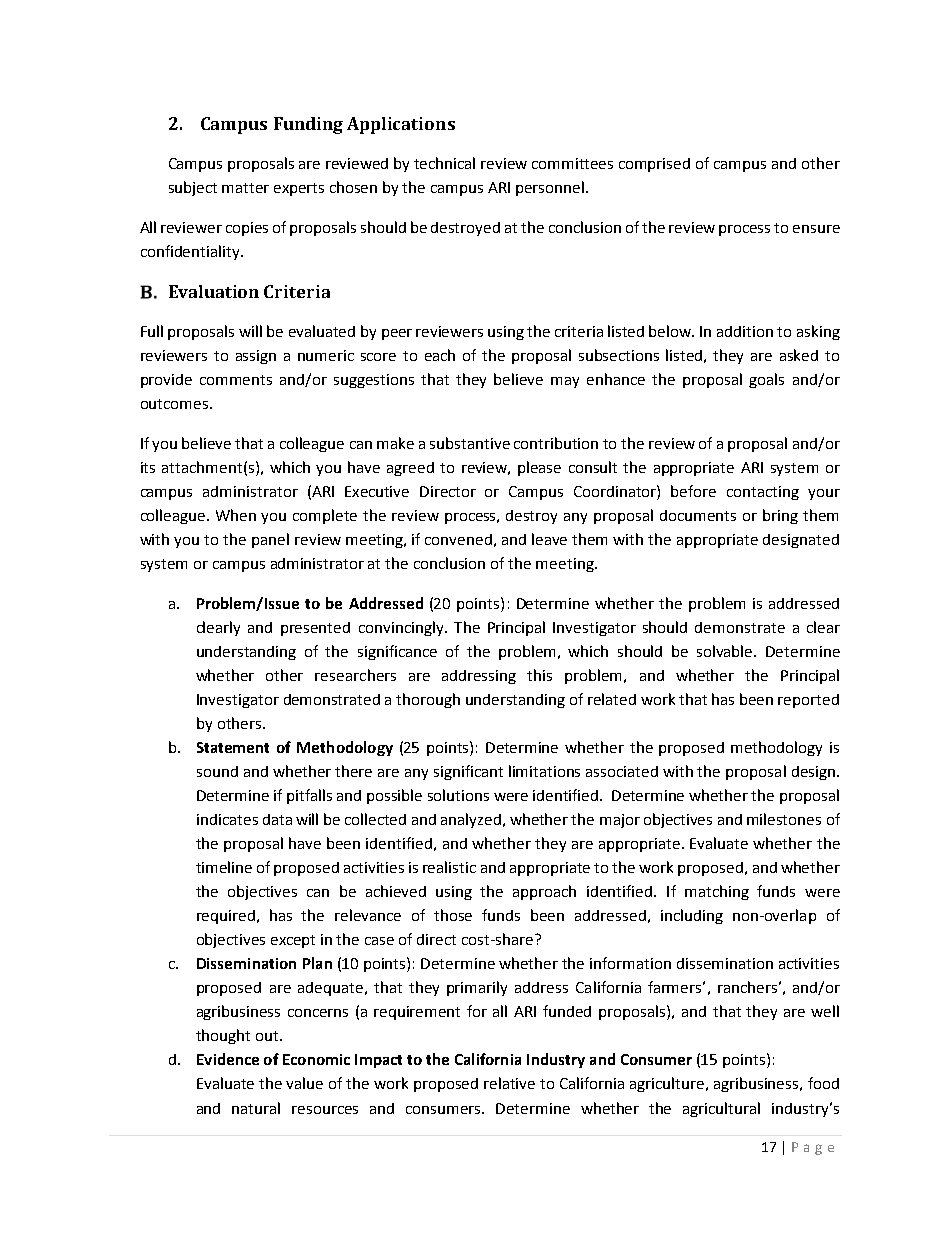  What do you see at coordinates (444, 163) in the image?
I see `technical` at bounding box center [444, 163].
